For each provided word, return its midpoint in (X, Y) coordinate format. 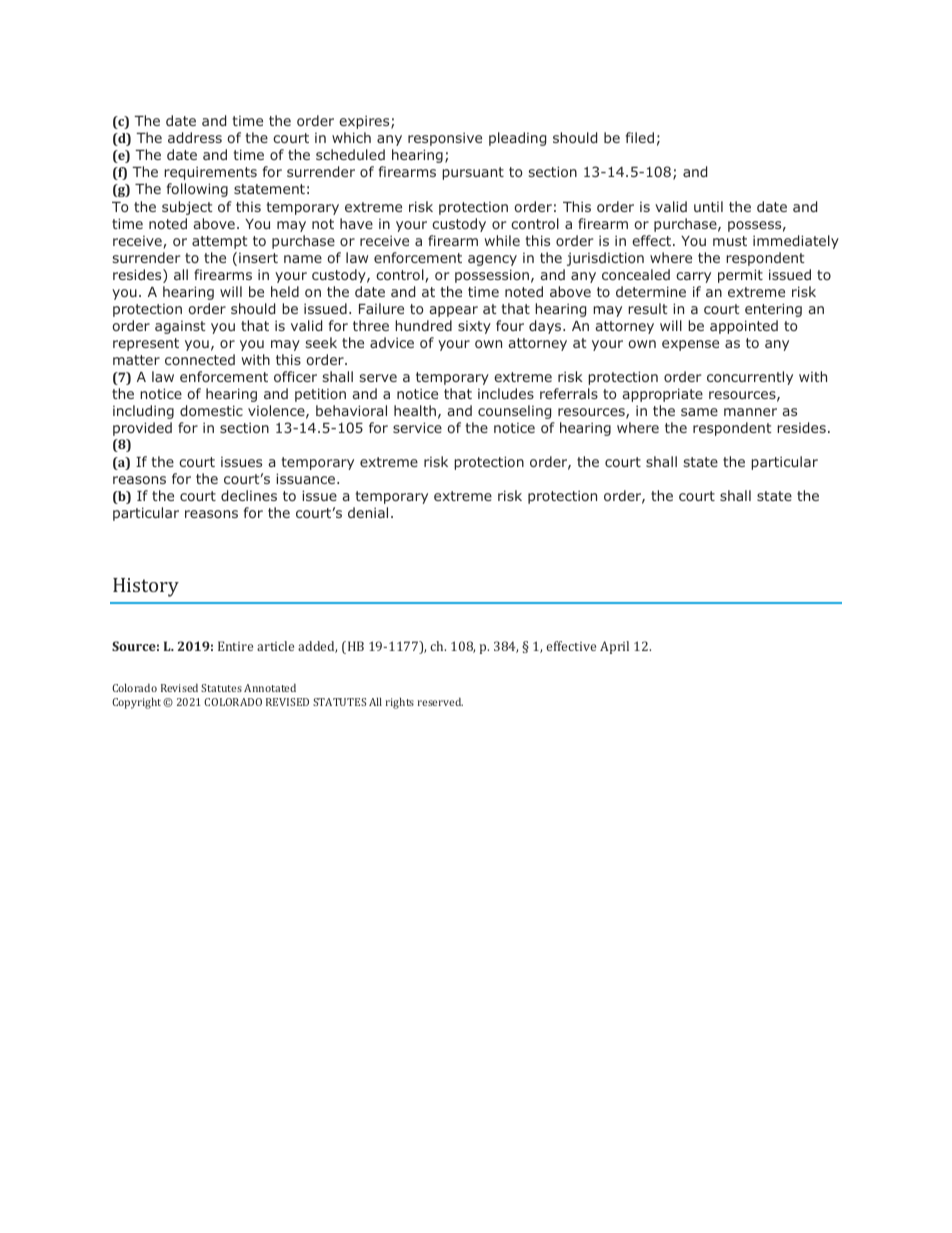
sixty (474, 327)
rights (400, 703)
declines (249, 495)
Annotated (270, 688)
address (195, 137)
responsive (445, 139)
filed (640, 137)
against (180, 327)
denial (368, 512)
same (699, 412)
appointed (744, 327)
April (614, 647)
